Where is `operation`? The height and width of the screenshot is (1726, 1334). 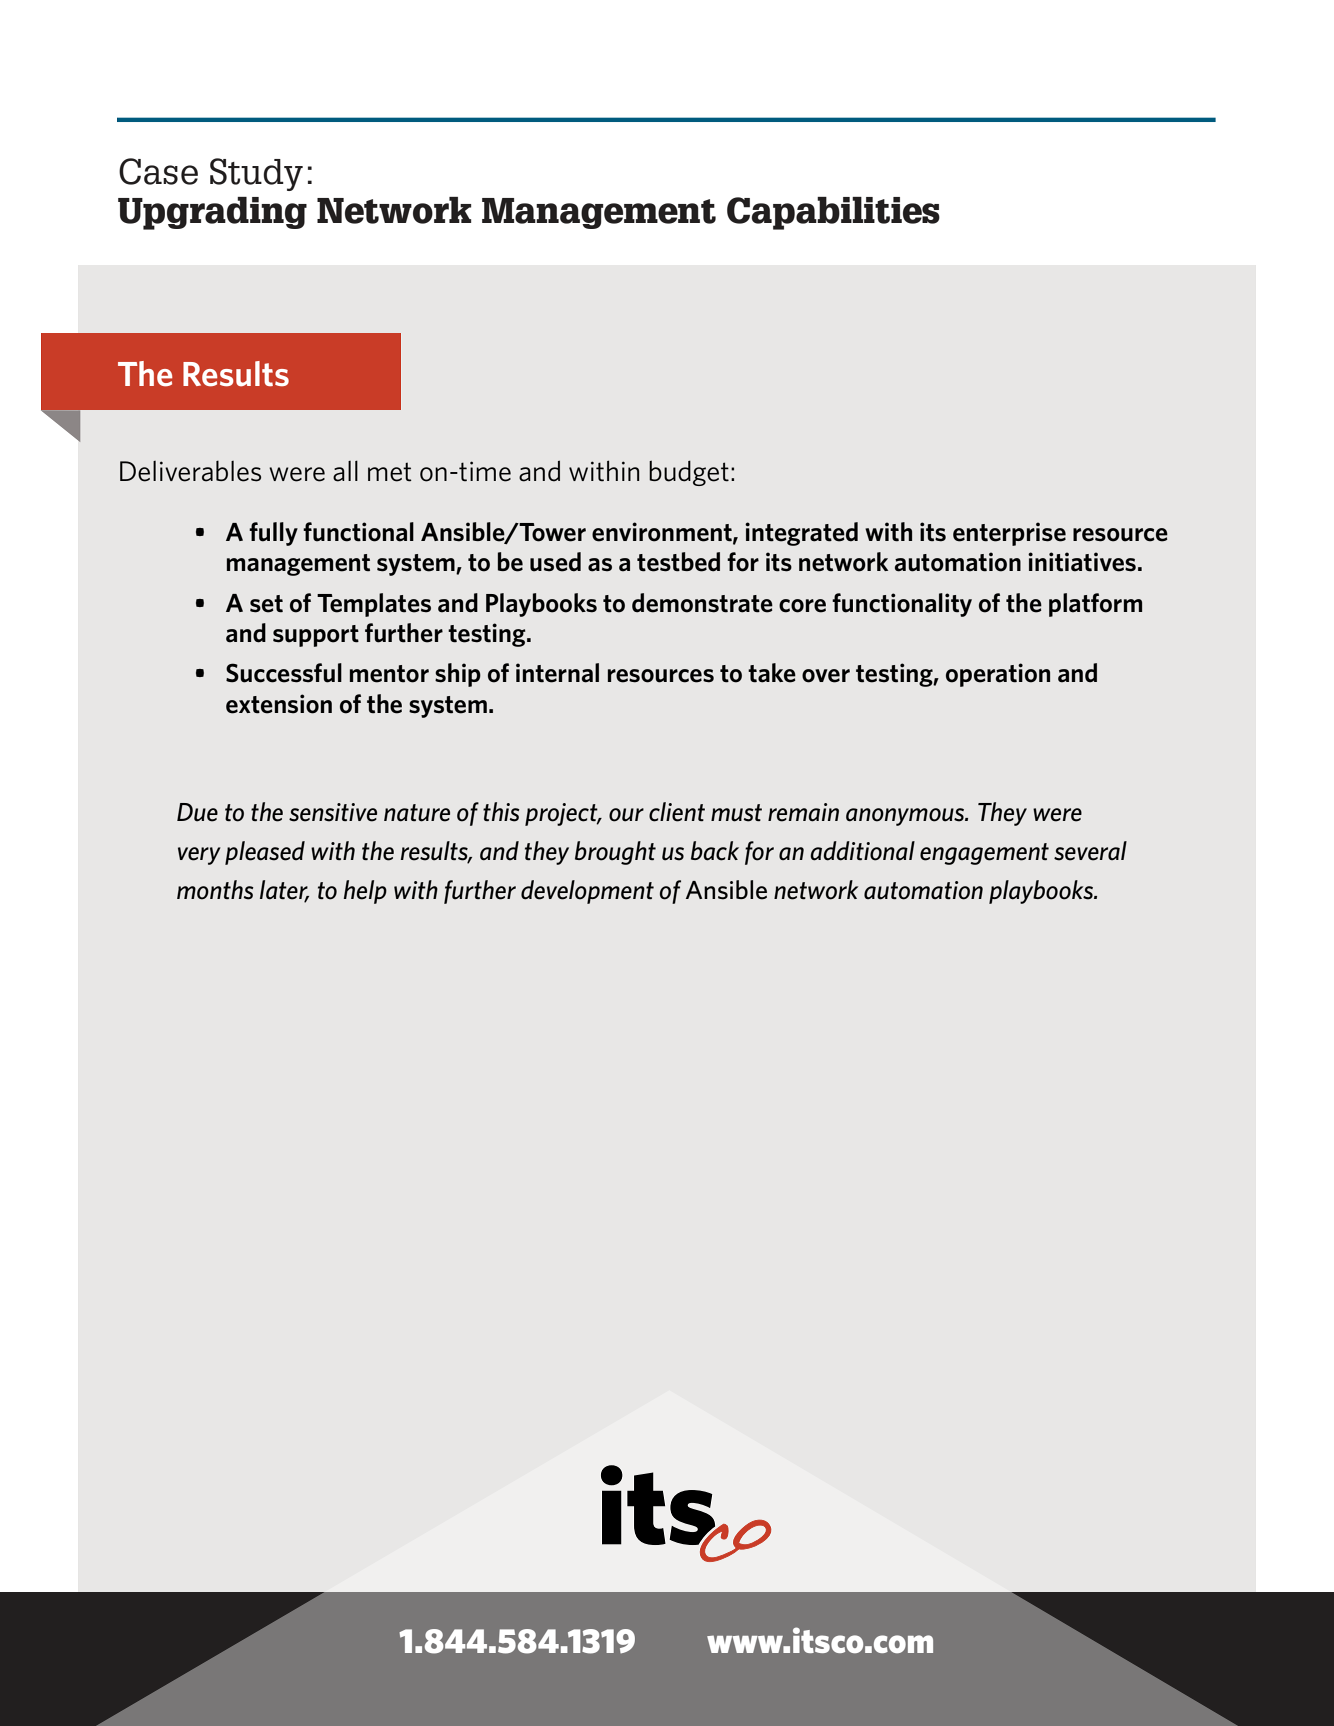 operation is located at coordinates (998, 675).
